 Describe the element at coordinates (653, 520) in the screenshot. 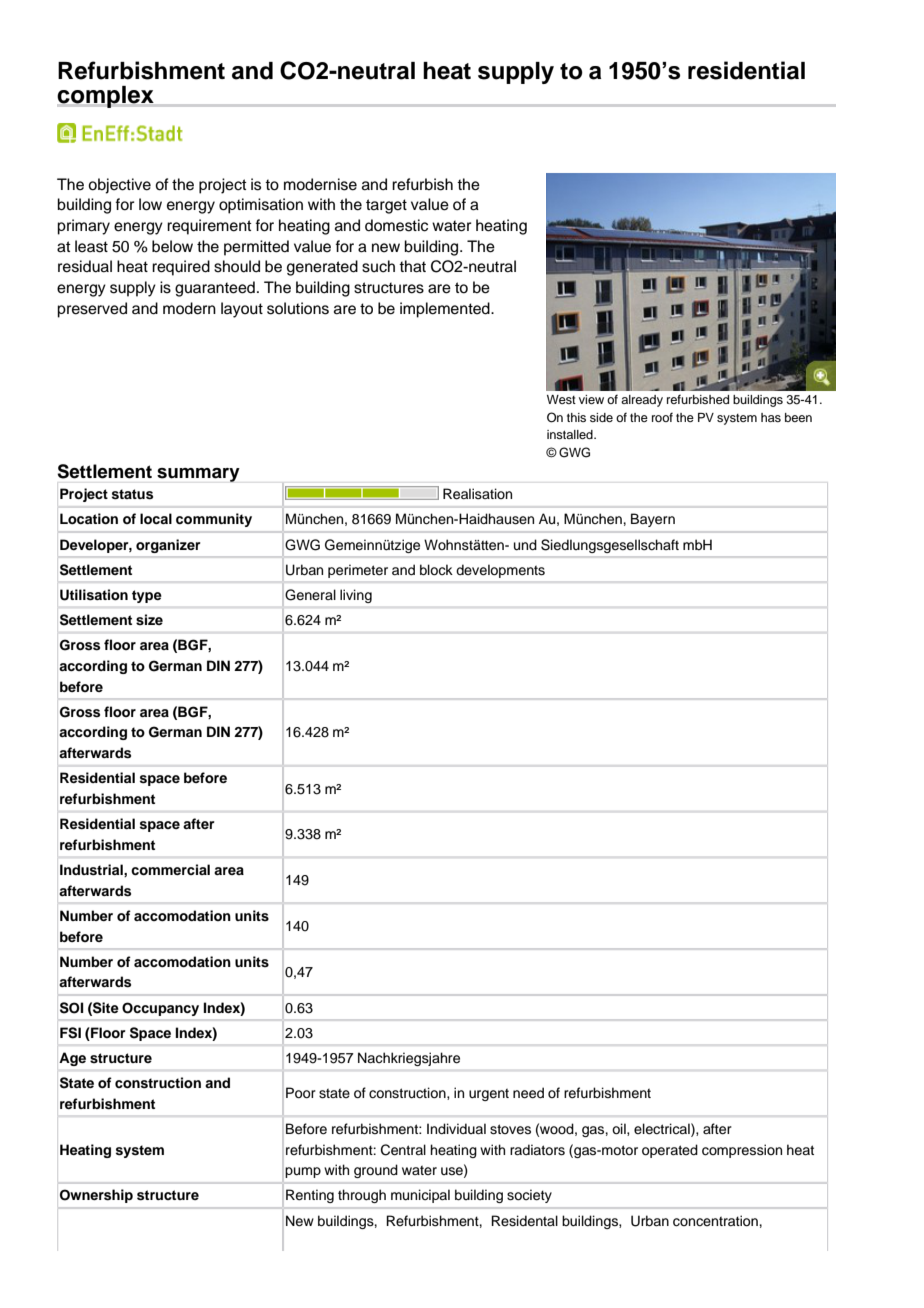

I see `Bayern` at that location.
